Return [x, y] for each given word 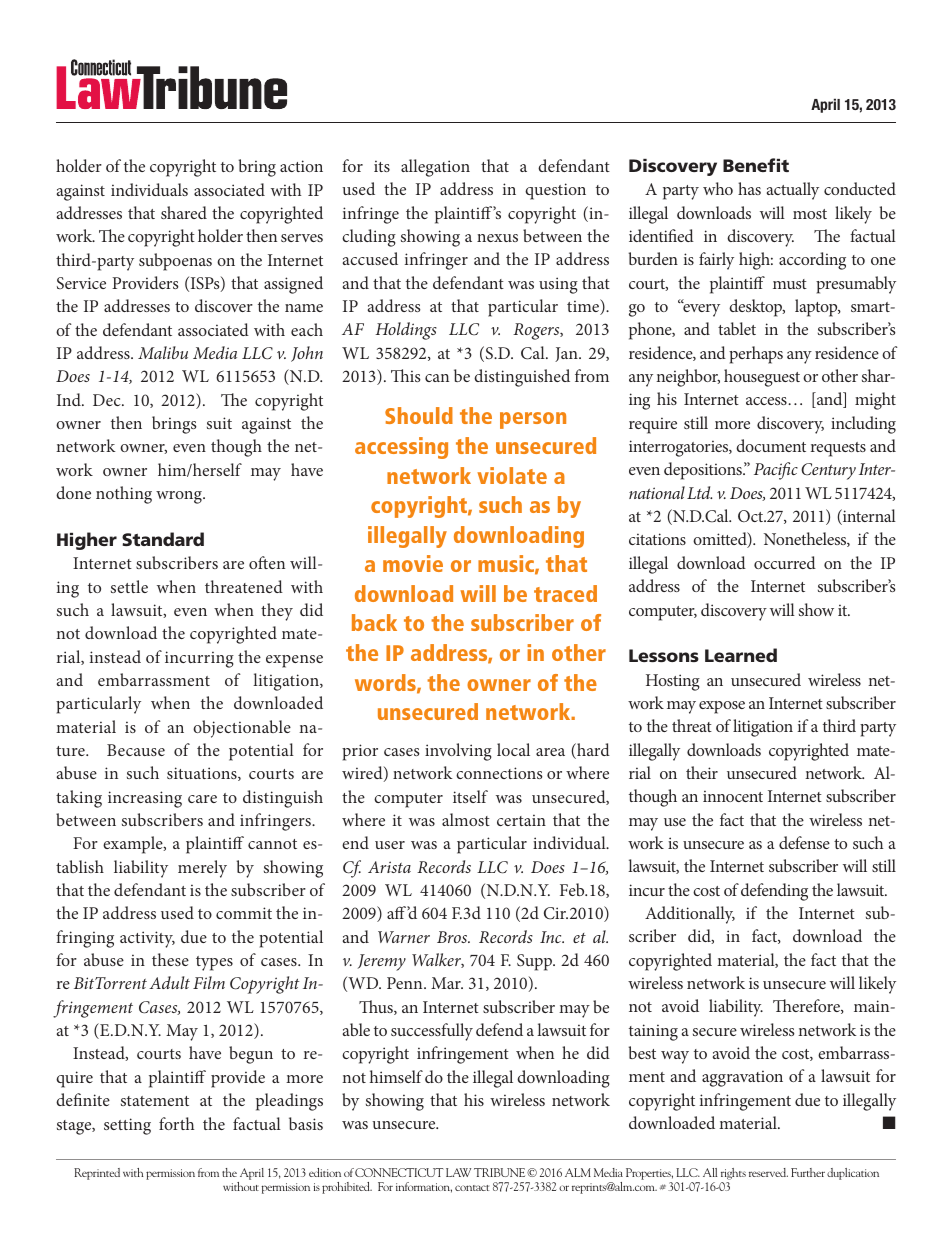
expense [294, 661]
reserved [768, 1172]
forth [176, 1123]
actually [793, 191]
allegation [435, 168]
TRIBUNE [501, 1172]
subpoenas [175, 262]
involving [458, 752]
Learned [741, 655]
